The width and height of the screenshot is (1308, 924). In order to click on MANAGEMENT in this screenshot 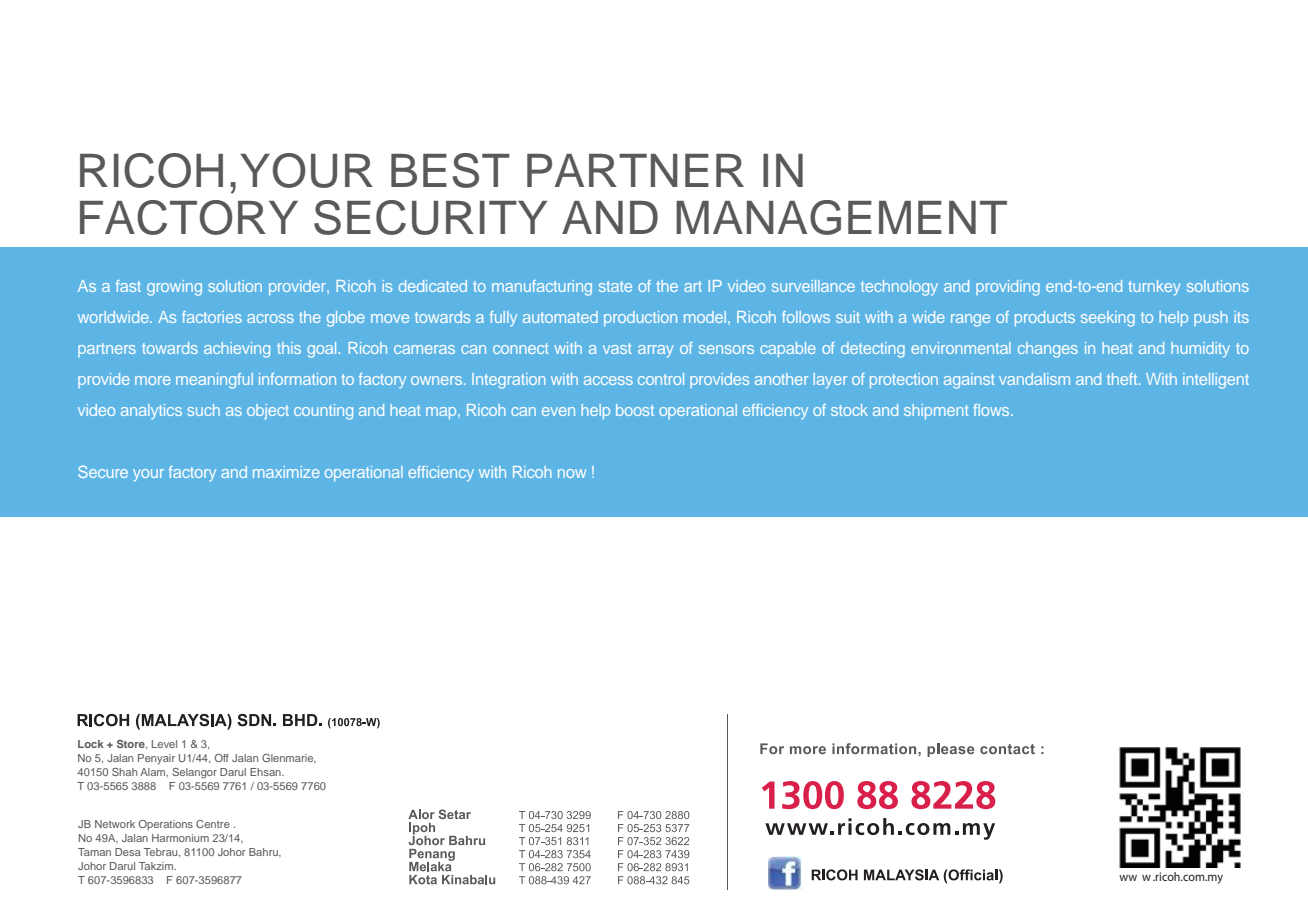, I will do `click(841, 217)`.
